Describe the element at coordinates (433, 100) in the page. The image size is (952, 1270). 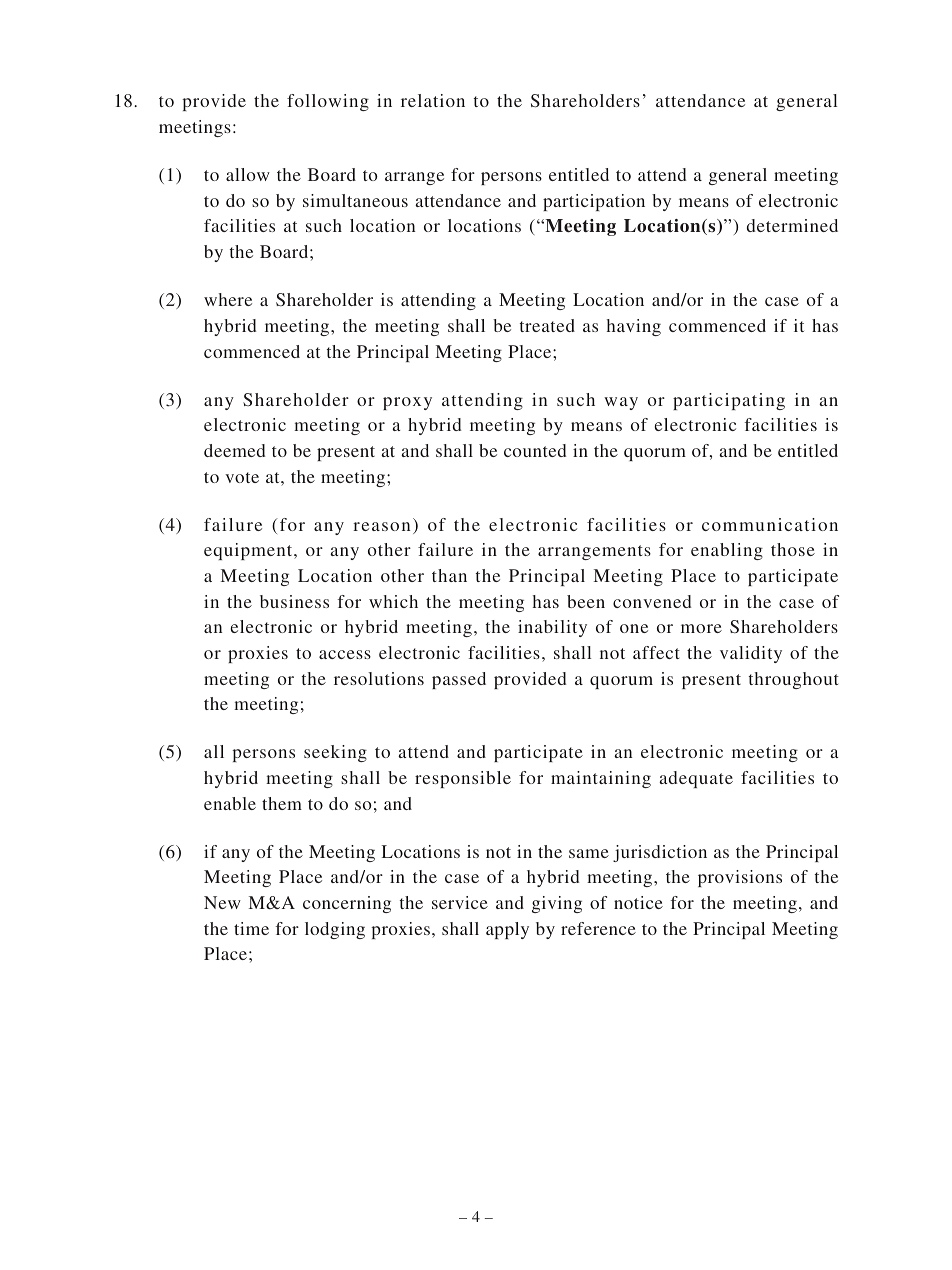
I see `relation` at that location.
